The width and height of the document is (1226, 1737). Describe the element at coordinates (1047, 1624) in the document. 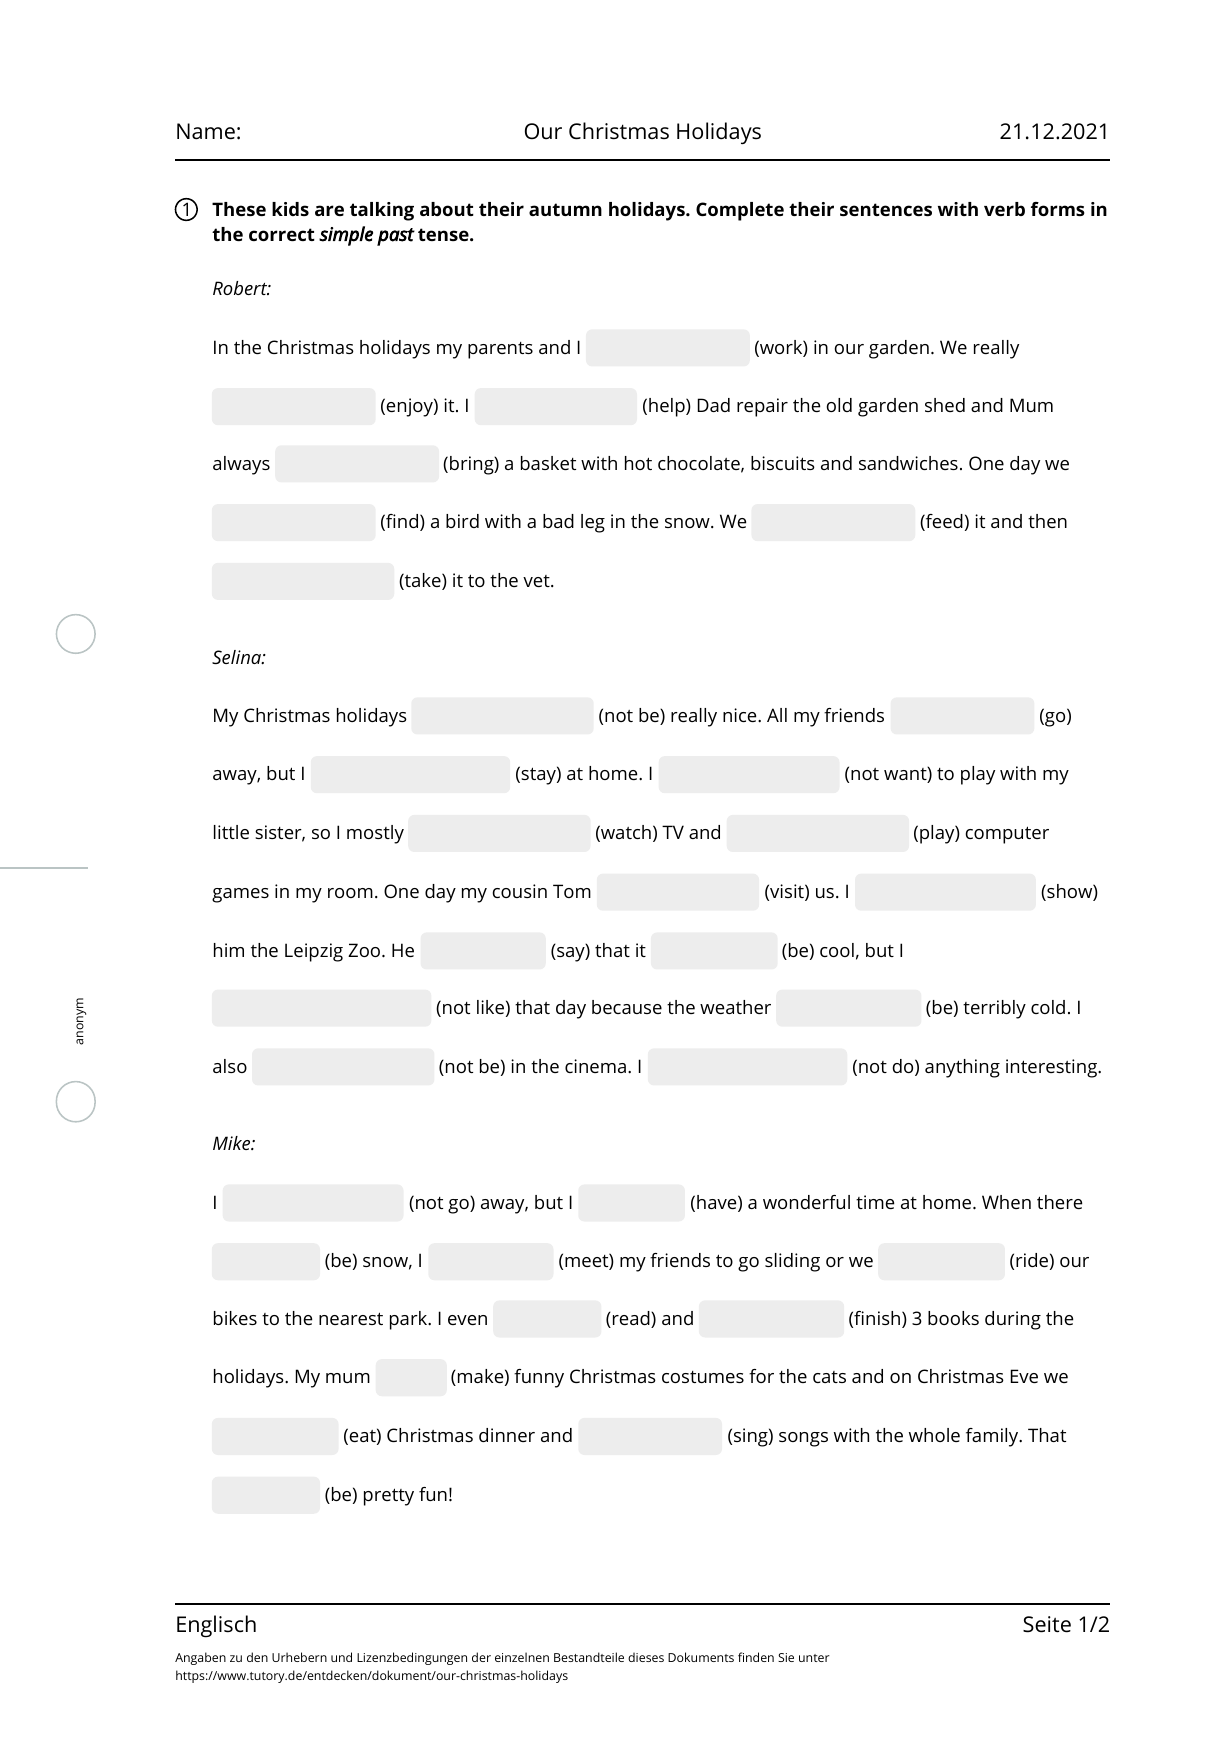

I see `Seite` at that location.
